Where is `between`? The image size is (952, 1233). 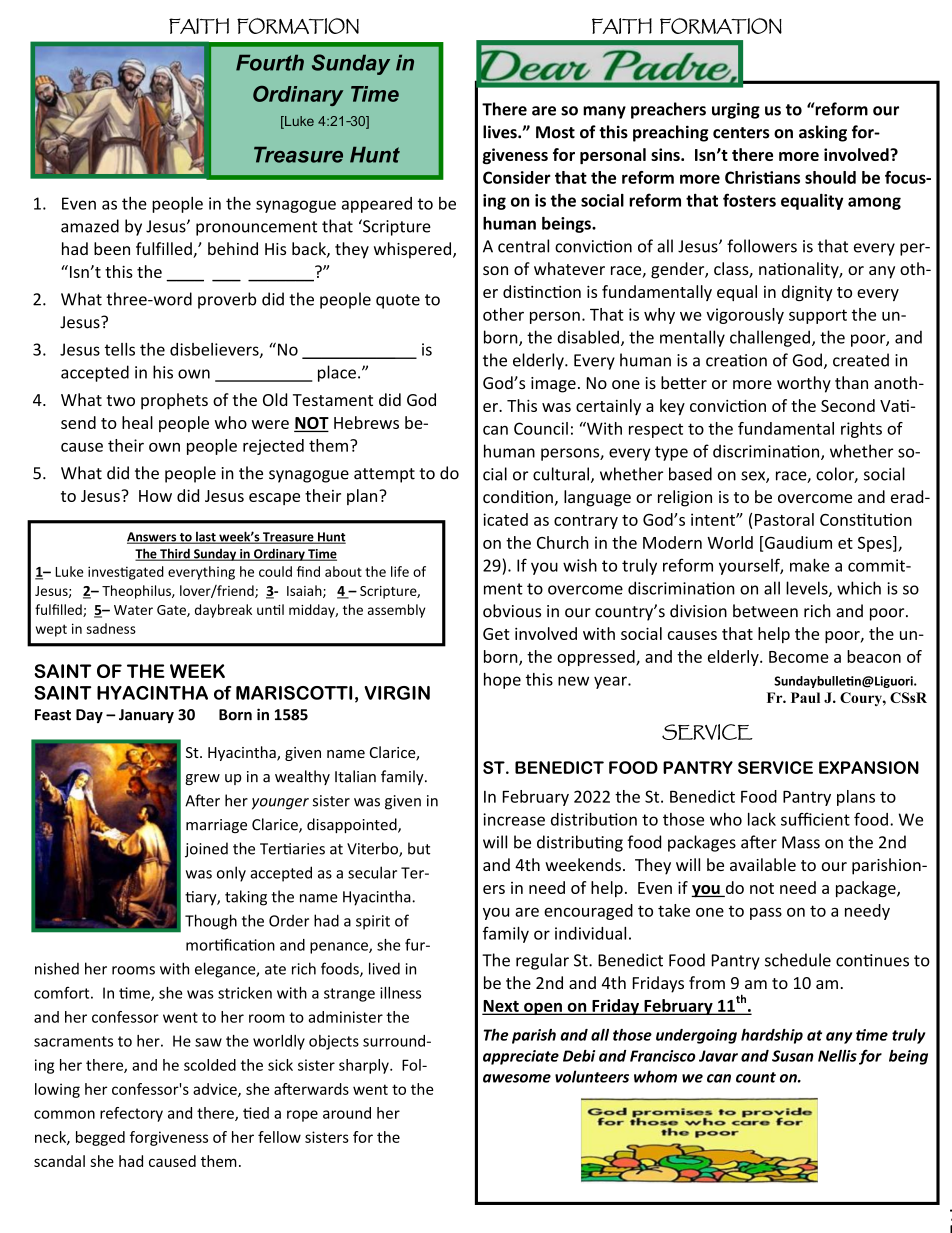
between is located at coordinates (765, 611).
